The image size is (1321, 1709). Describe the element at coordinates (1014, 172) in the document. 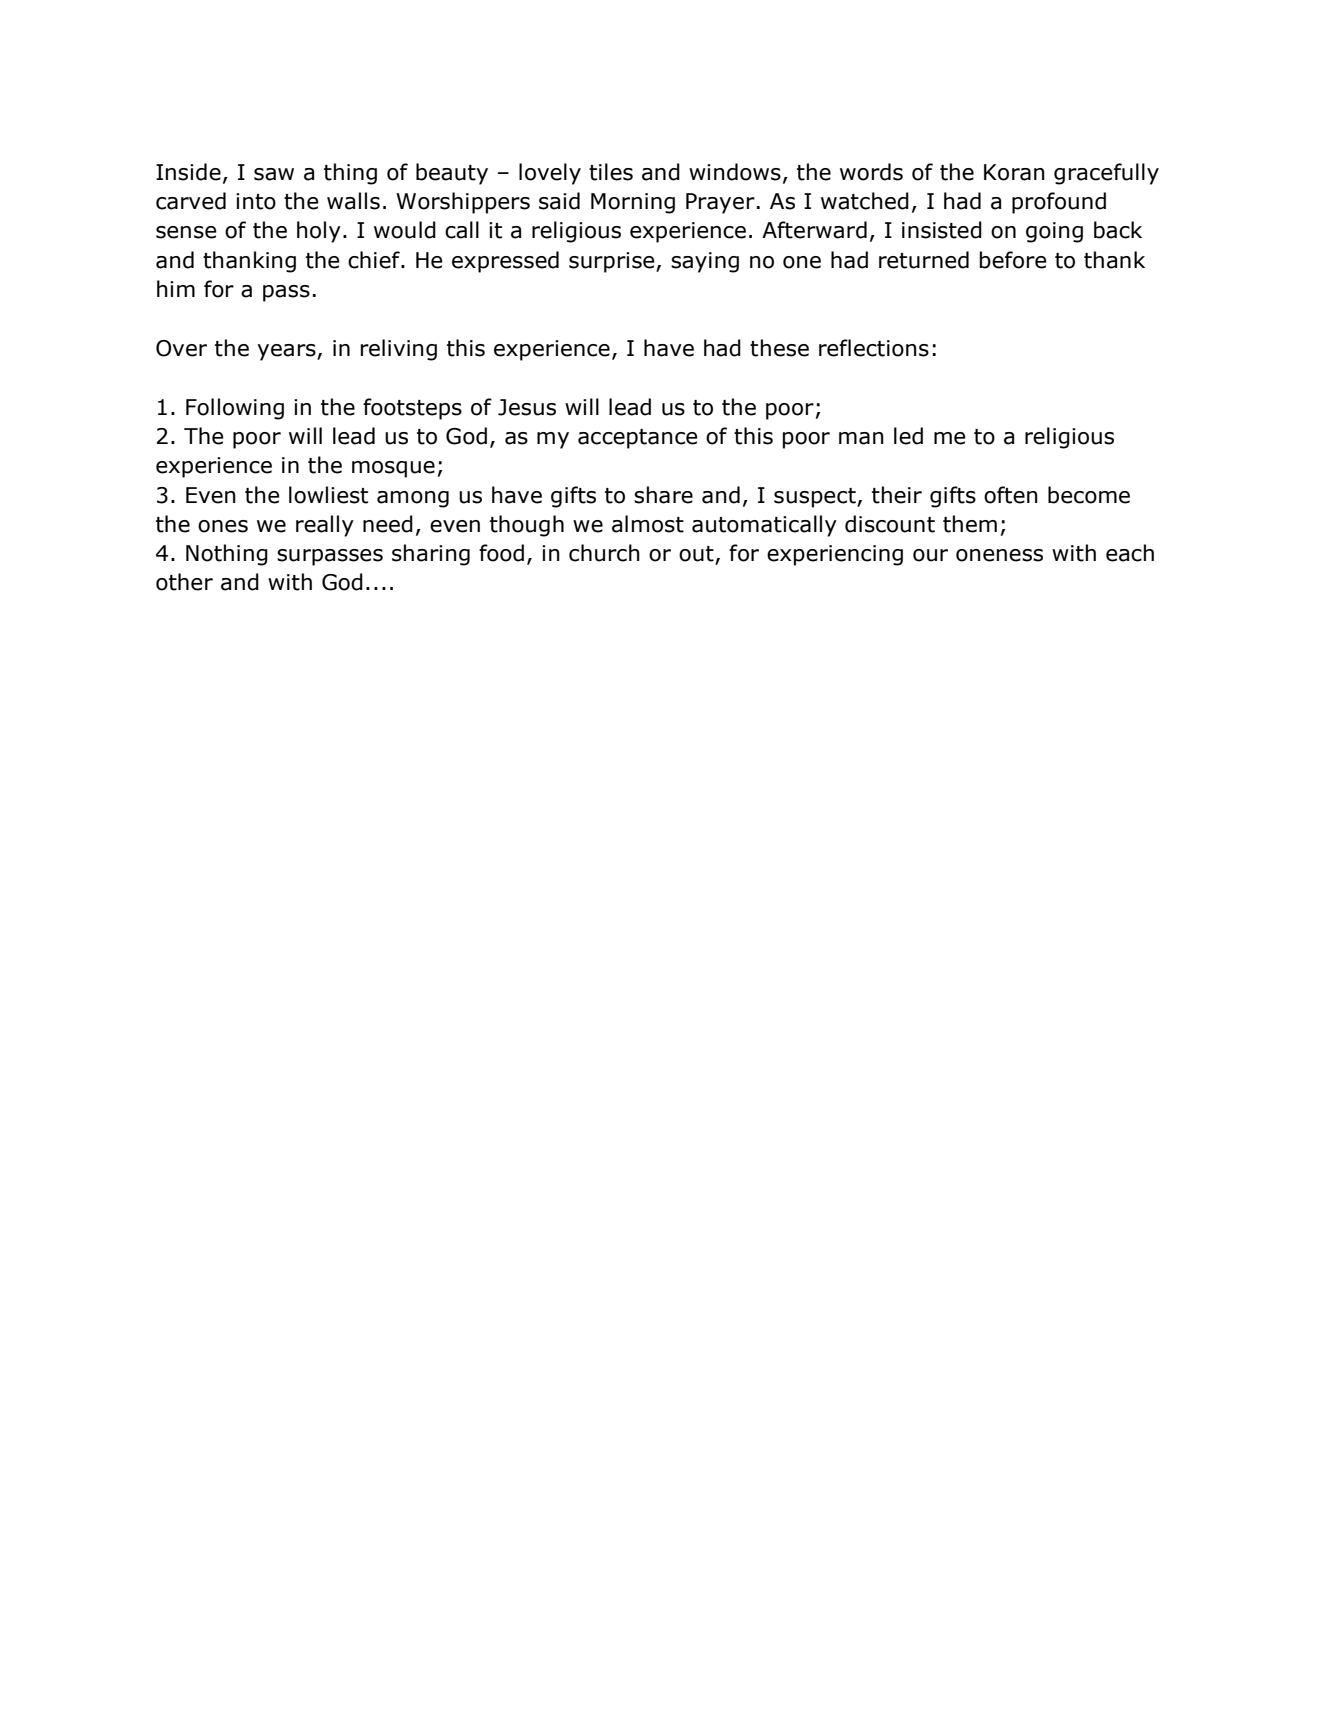

I see `Koran` at that location.
